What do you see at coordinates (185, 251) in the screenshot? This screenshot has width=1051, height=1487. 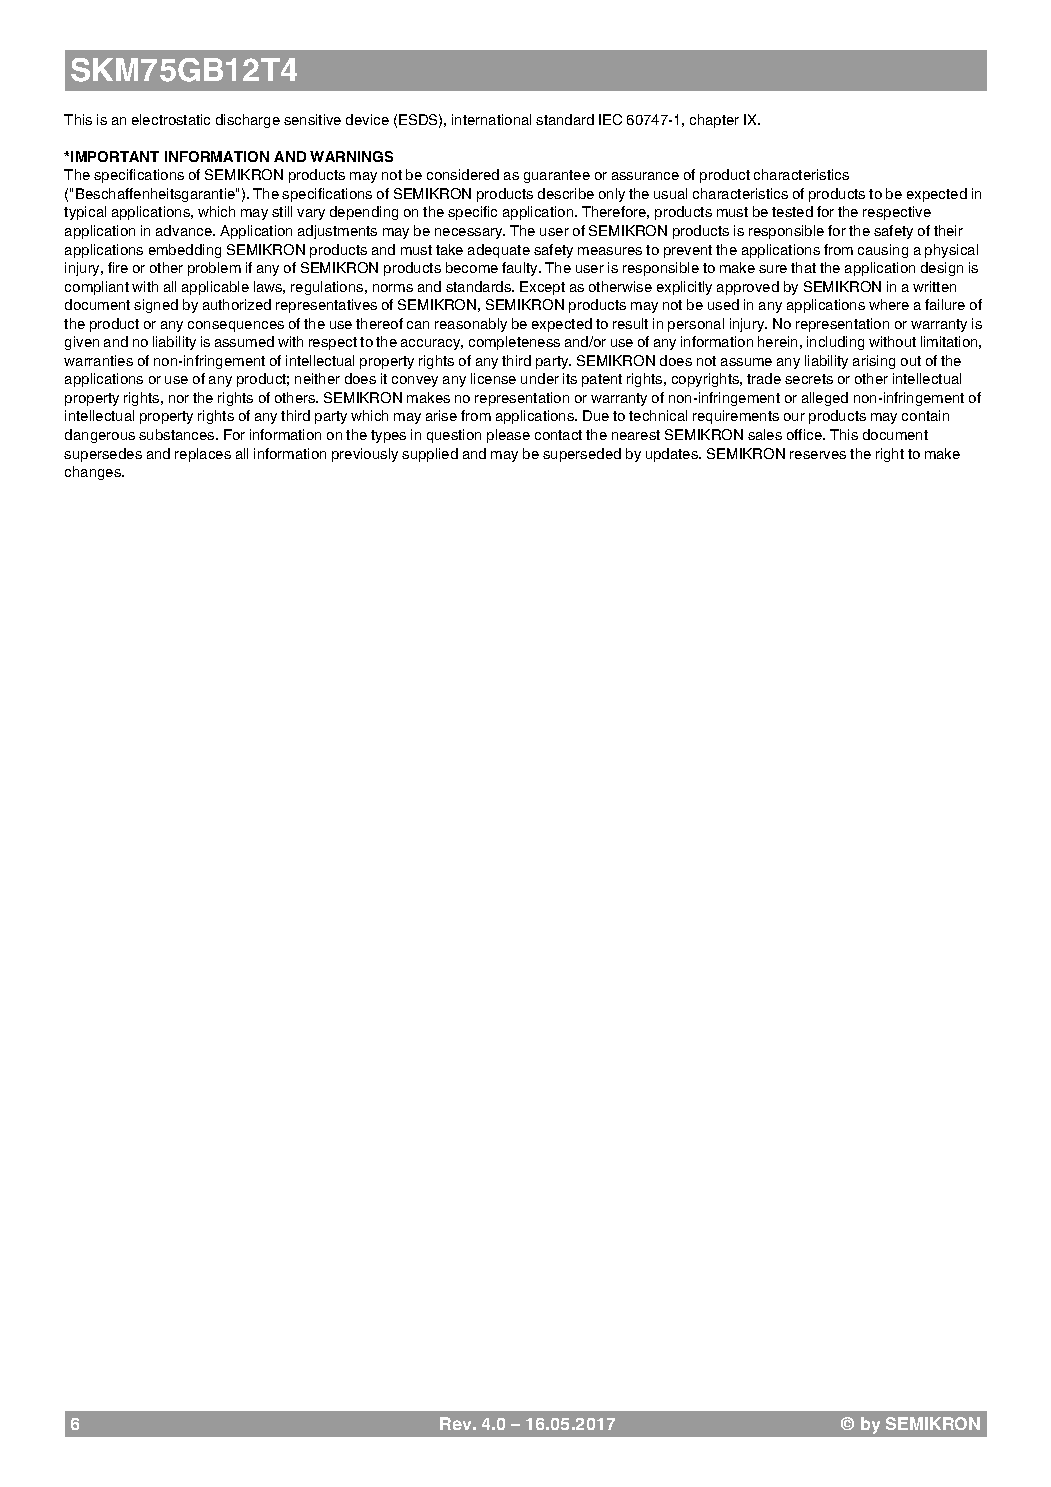 I see `embedding` at bounding box center [185, 251].
